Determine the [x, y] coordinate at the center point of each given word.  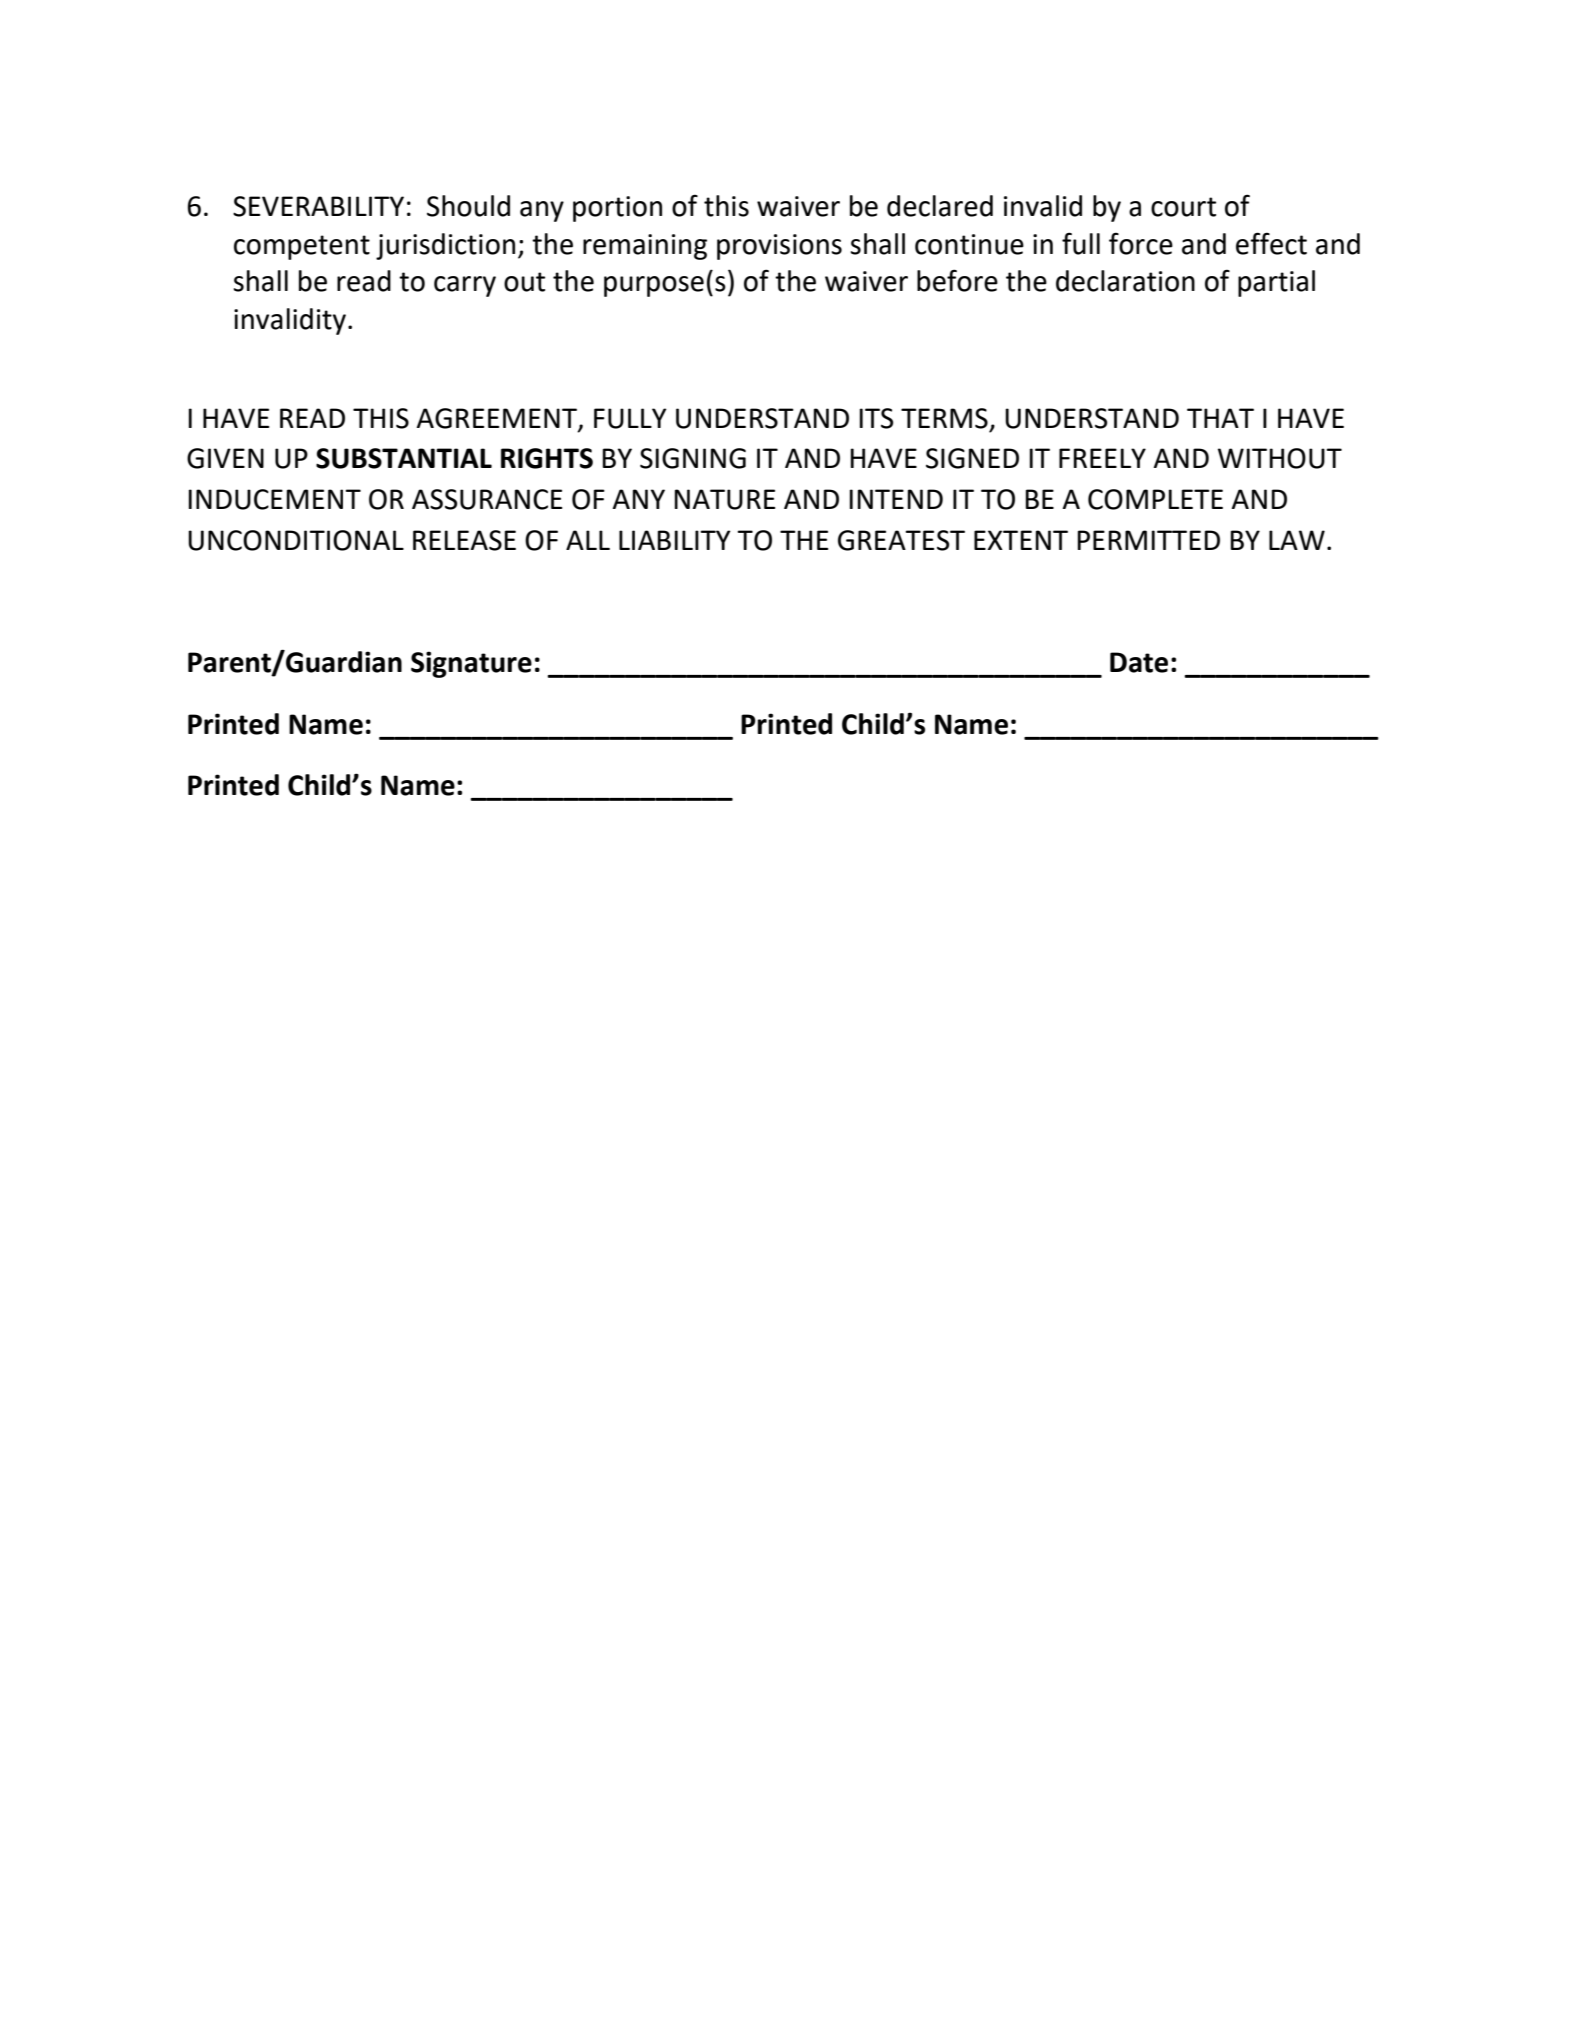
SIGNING [693, 458]
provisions [779, 247]
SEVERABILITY [318, 206]
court [1183, 207]
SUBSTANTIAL [404, 458]
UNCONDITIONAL [296, 540]
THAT [1220, 418]
